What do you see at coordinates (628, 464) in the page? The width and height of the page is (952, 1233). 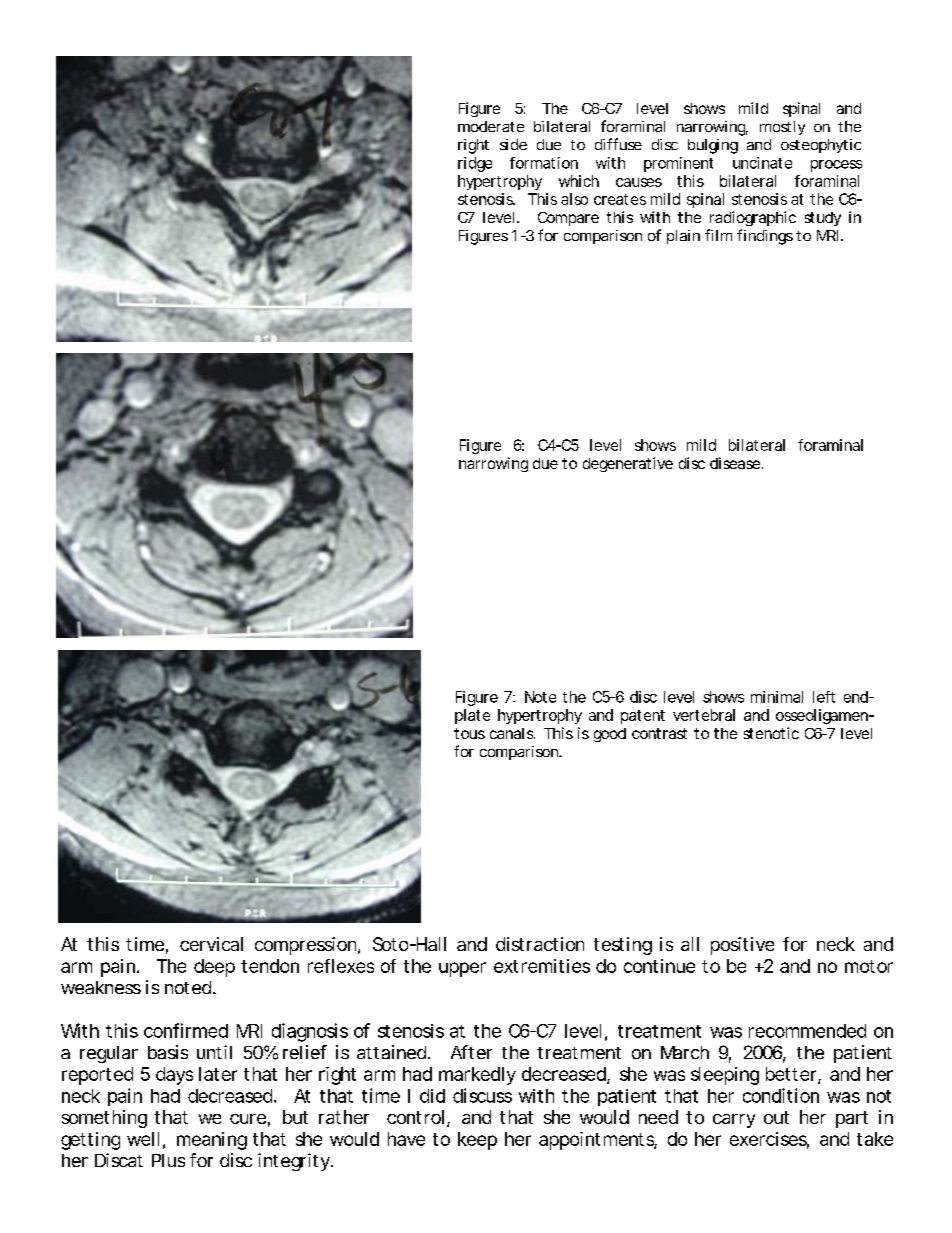 I see `degenerative` at bounding box center [628, 464].
